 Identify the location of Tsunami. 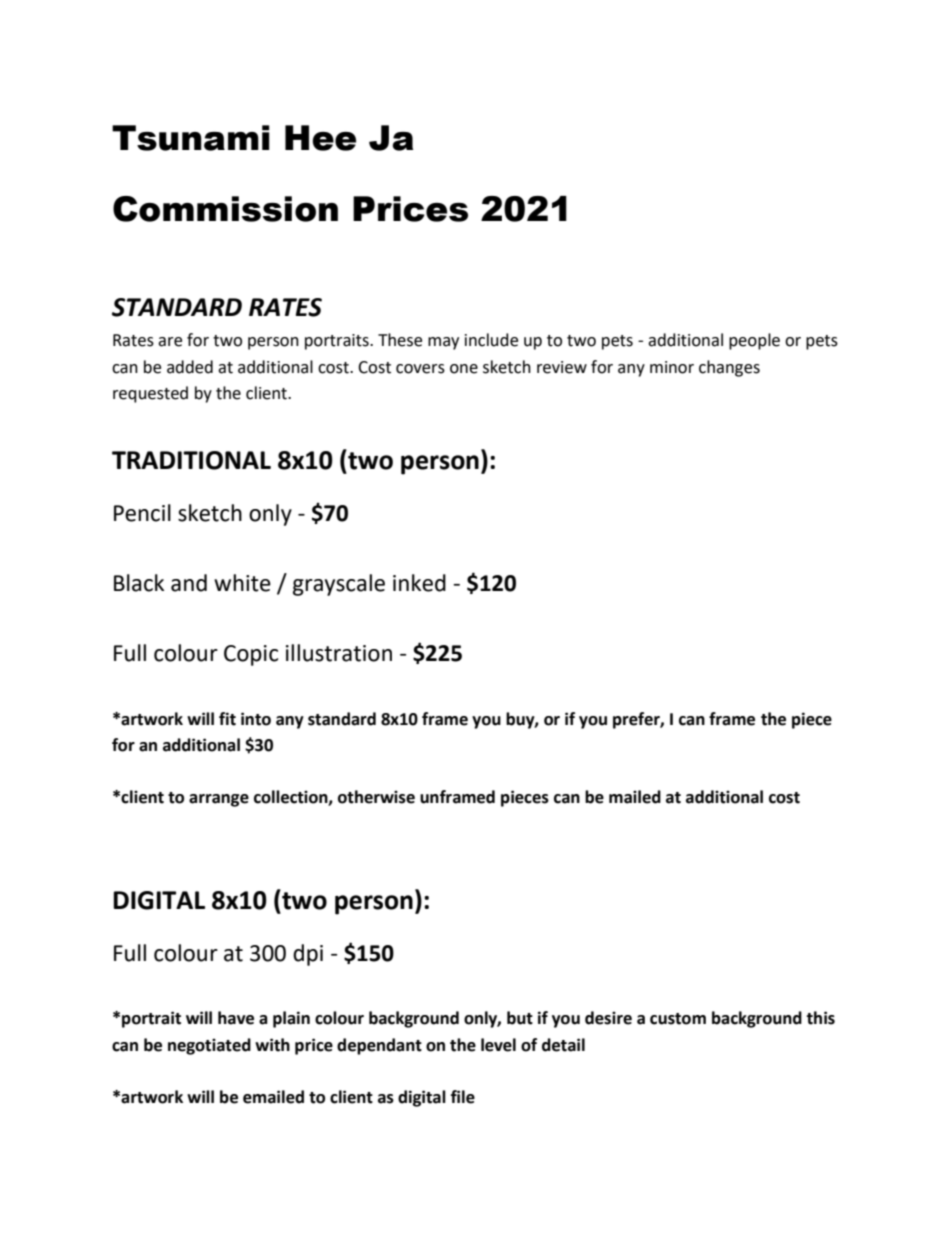
(191, 138).
